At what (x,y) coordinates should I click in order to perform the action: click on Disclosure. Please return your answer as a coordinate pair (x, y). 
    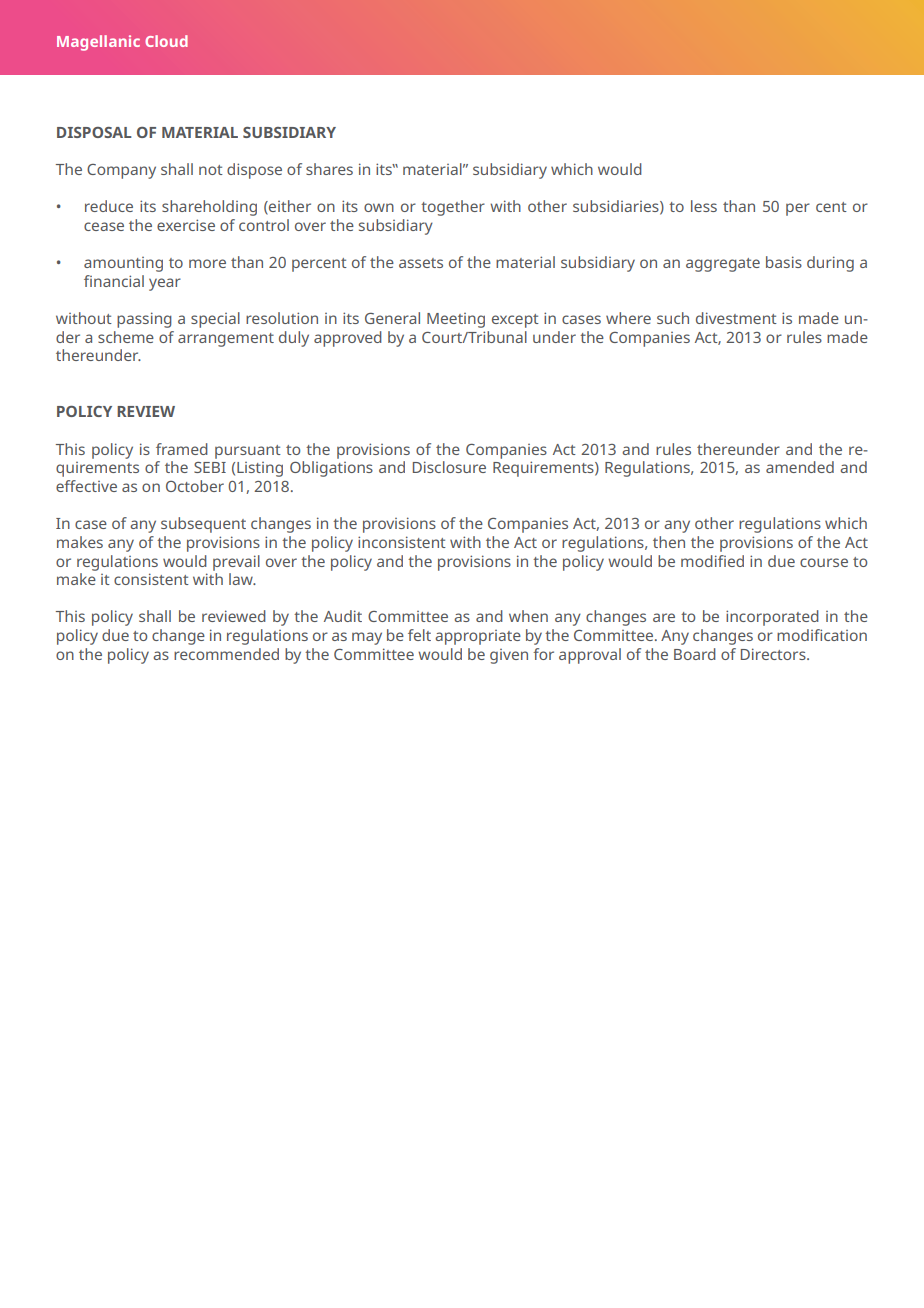
    Looking at the image, I should click on (449, 467).
